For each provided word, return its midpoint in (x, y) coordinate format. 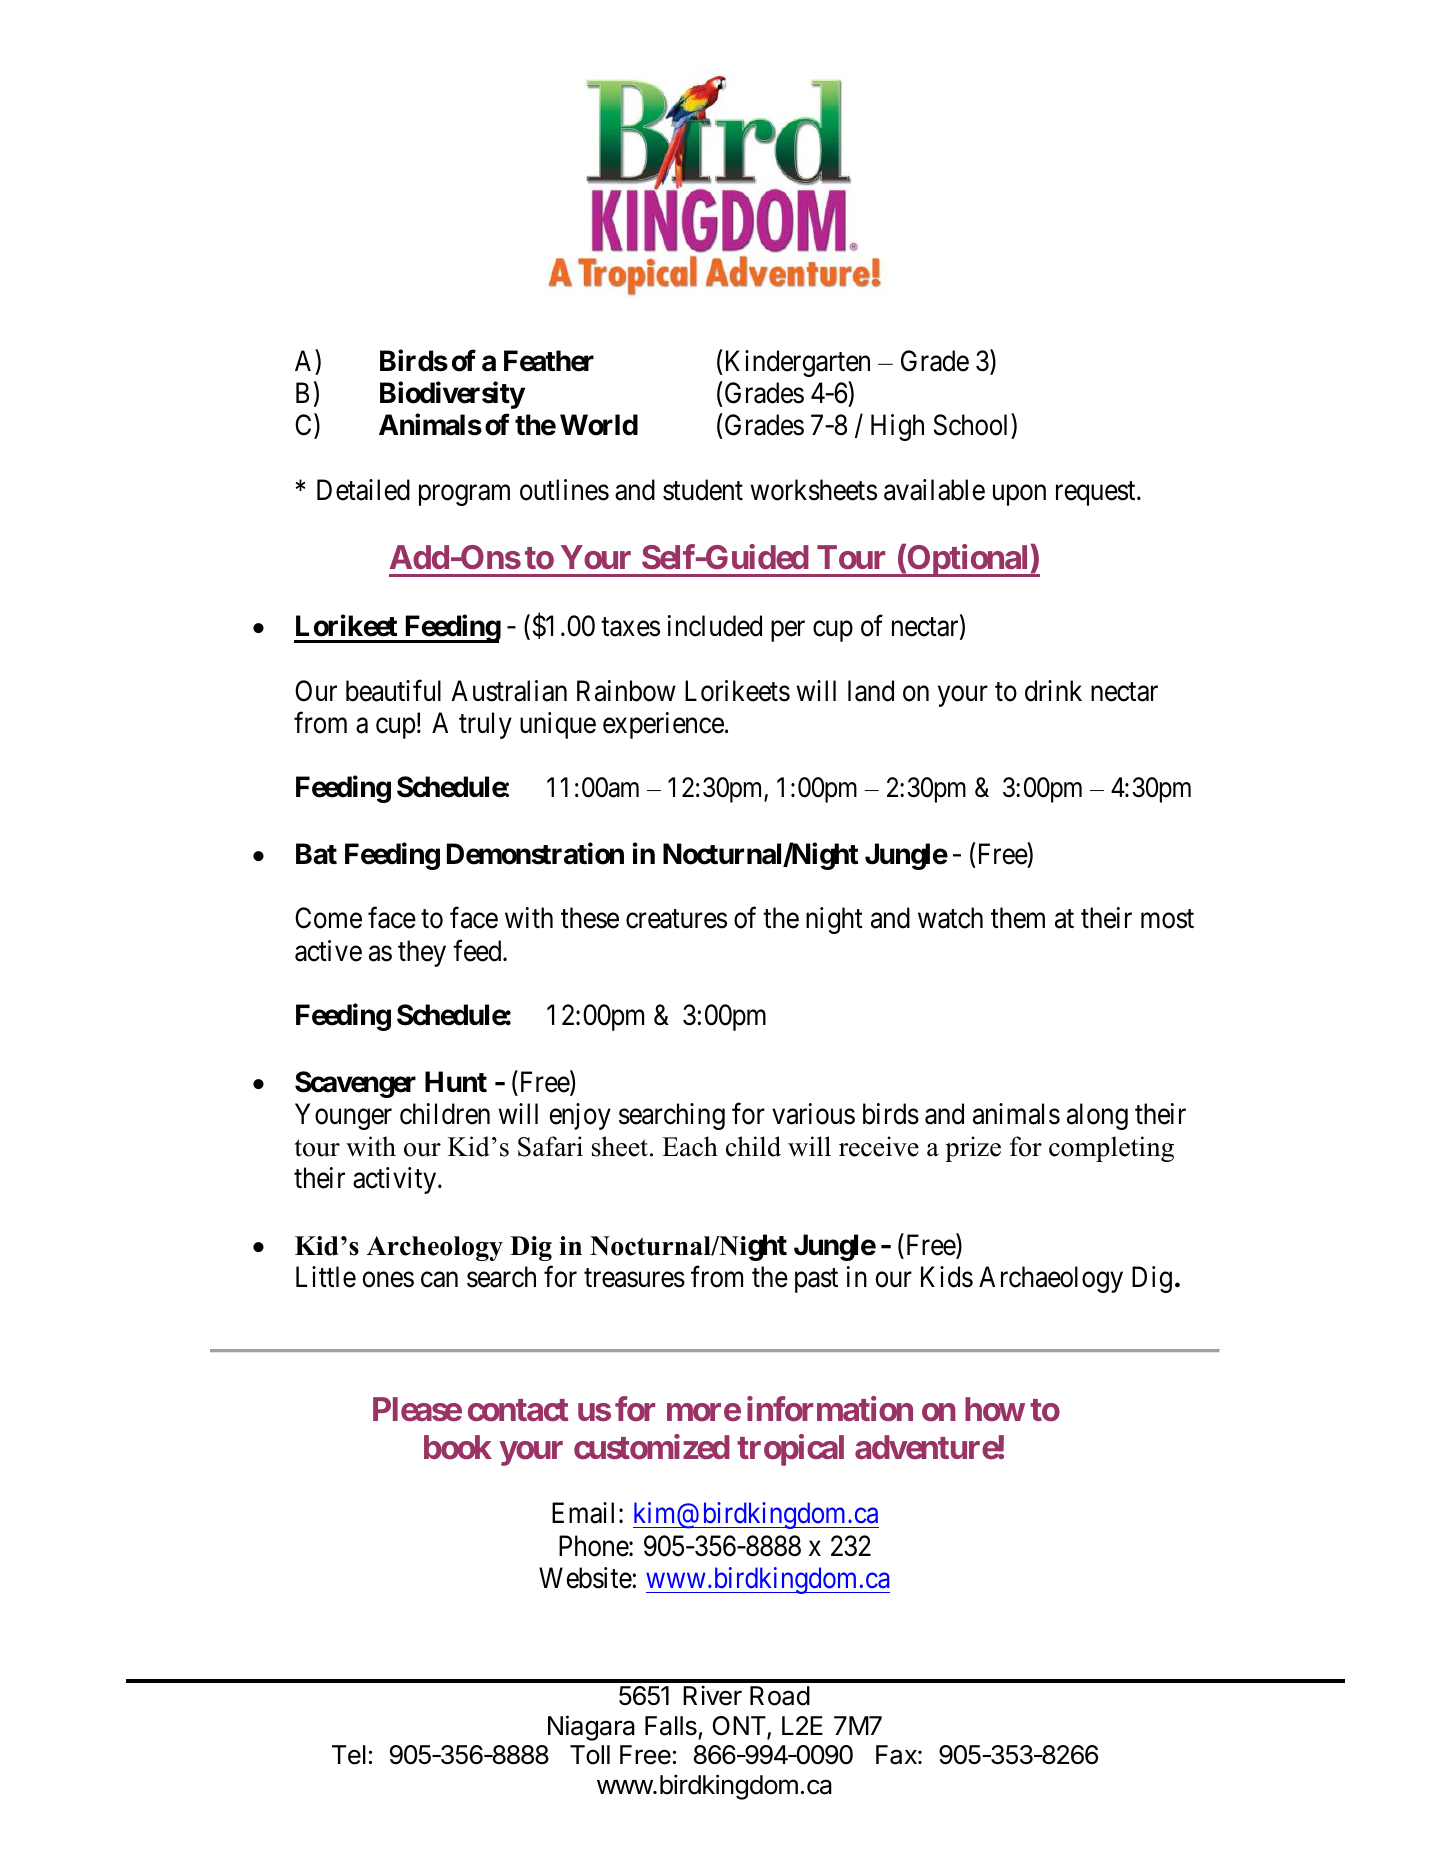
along (1097, 1116)
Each (690, 1146)
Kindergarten (796, 363)
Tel (349, 1755)
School (973, 426)
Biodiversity (452, 395)
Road (780, 1696)
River (712, 1695)
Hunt (456, 1081)
